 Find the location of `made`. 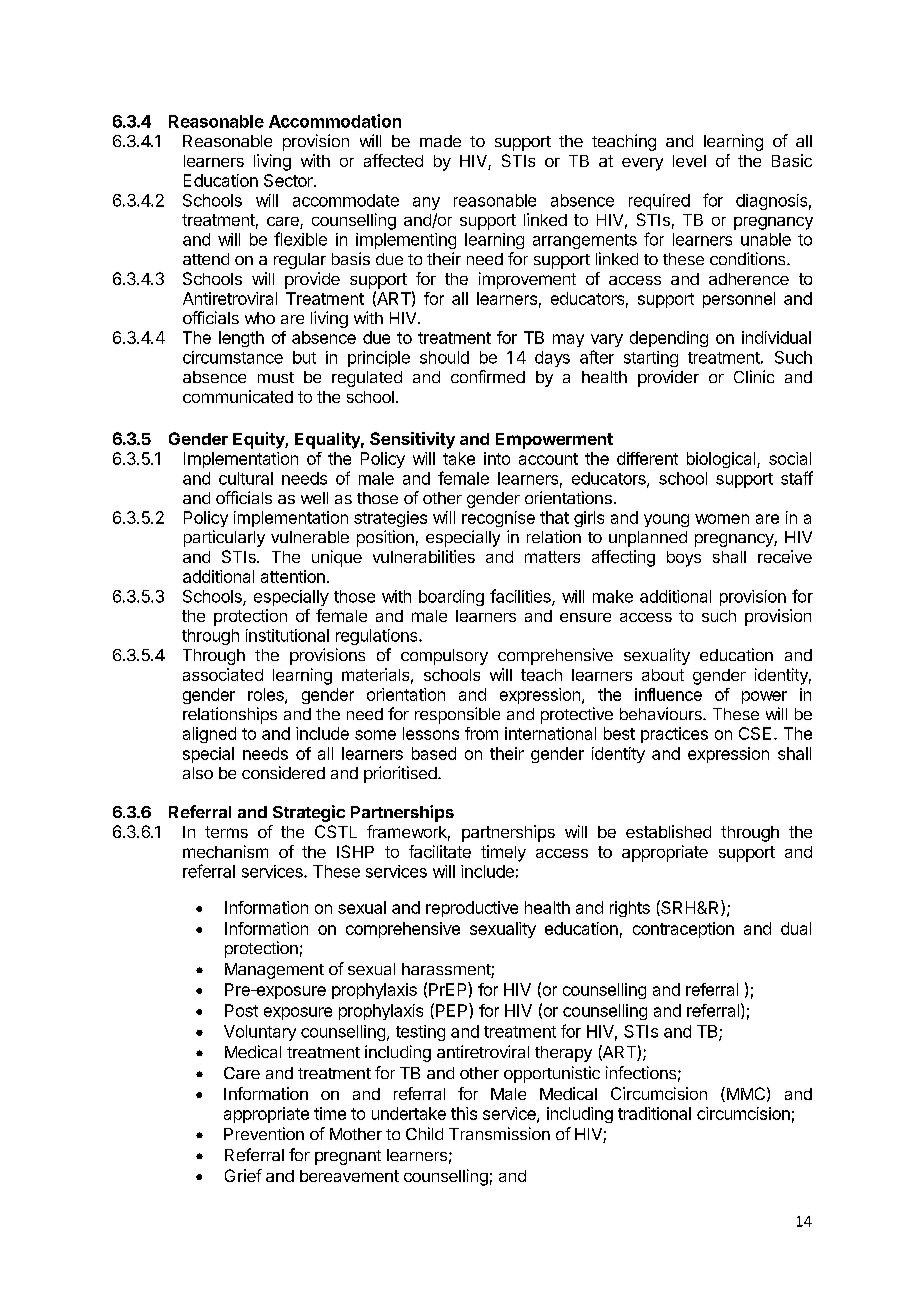

made is located at coordinates (440, 141).
